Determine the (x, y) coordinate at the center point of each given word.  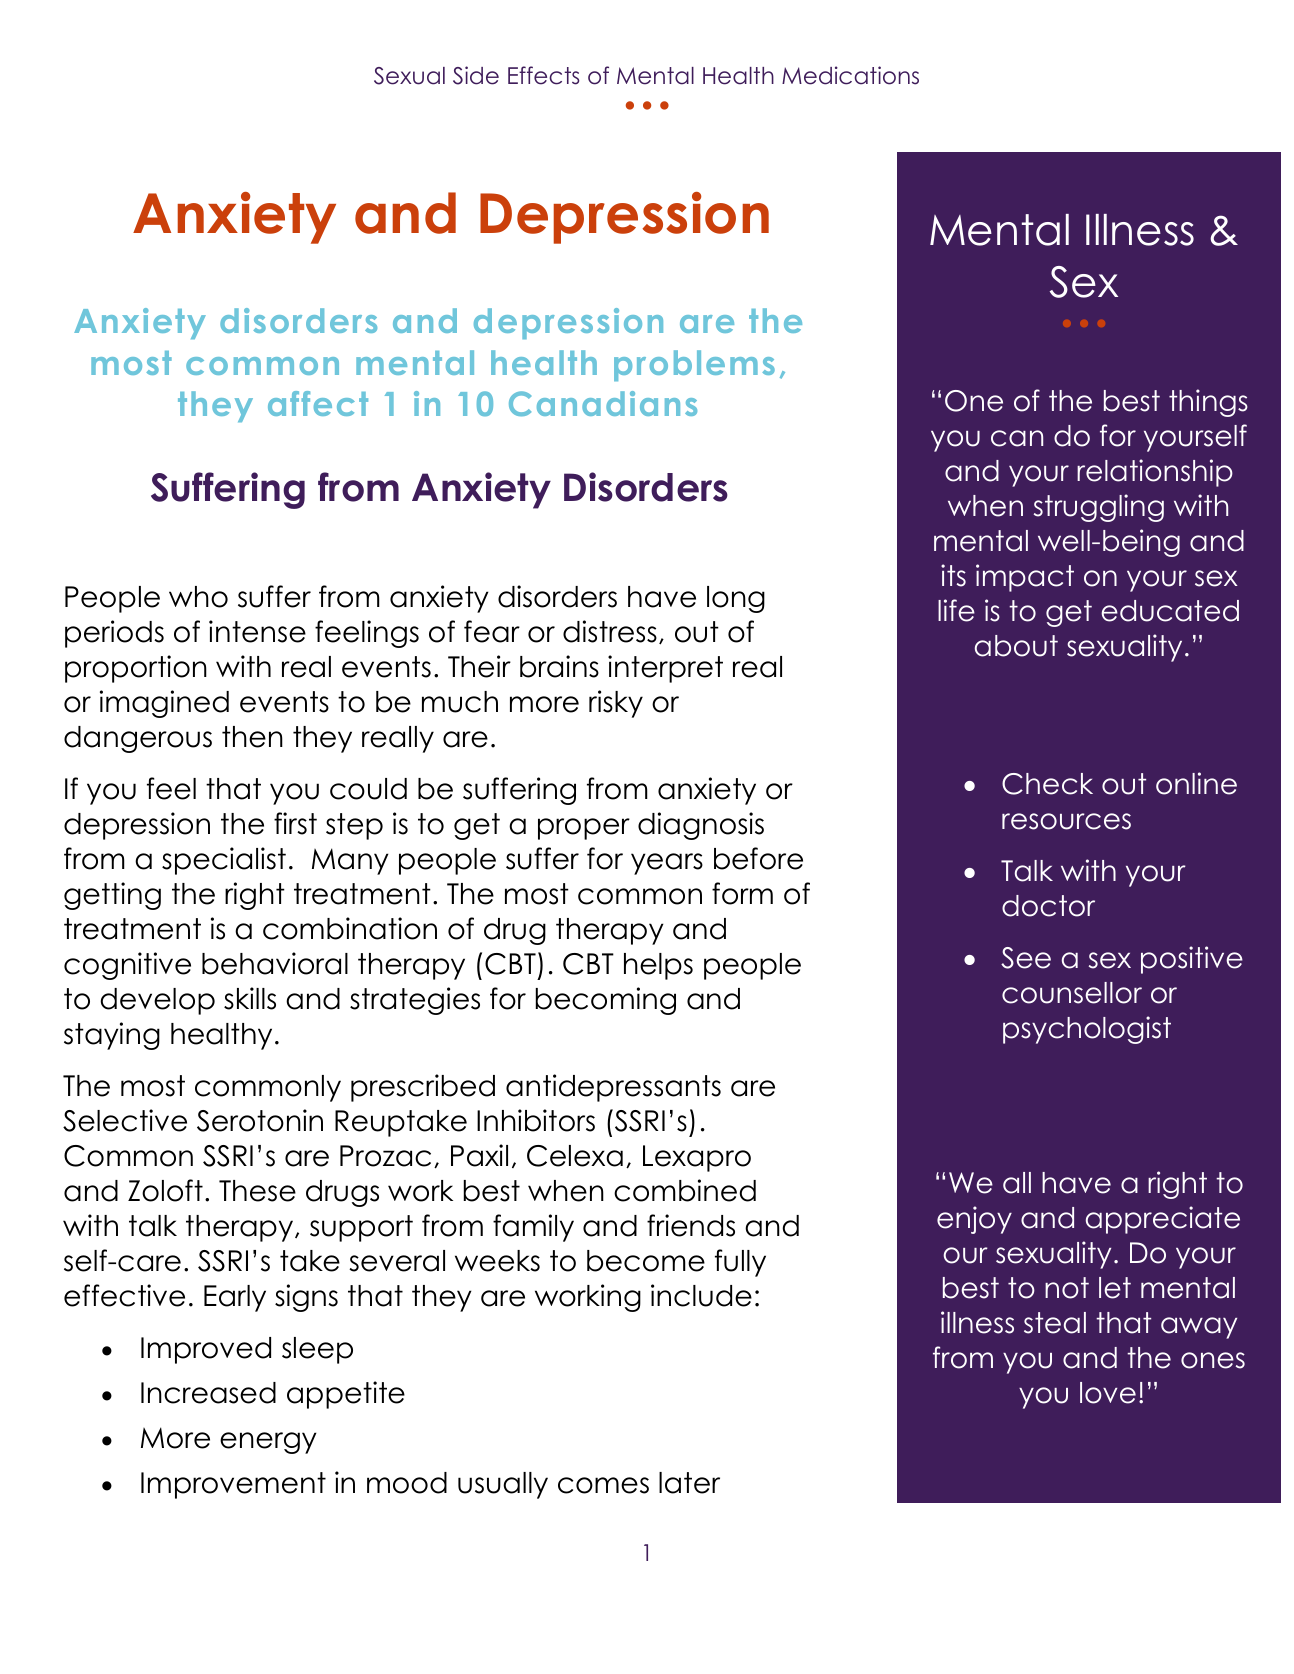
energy (268, 1443)
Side (476, 75)
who (198, 597)
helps (658, 966)
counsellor (1072, 993)
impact (1025, 578)
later (689, 1483)
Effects (543, 75)
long (736, 599)
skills (250, 998)
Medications (850, 75)
